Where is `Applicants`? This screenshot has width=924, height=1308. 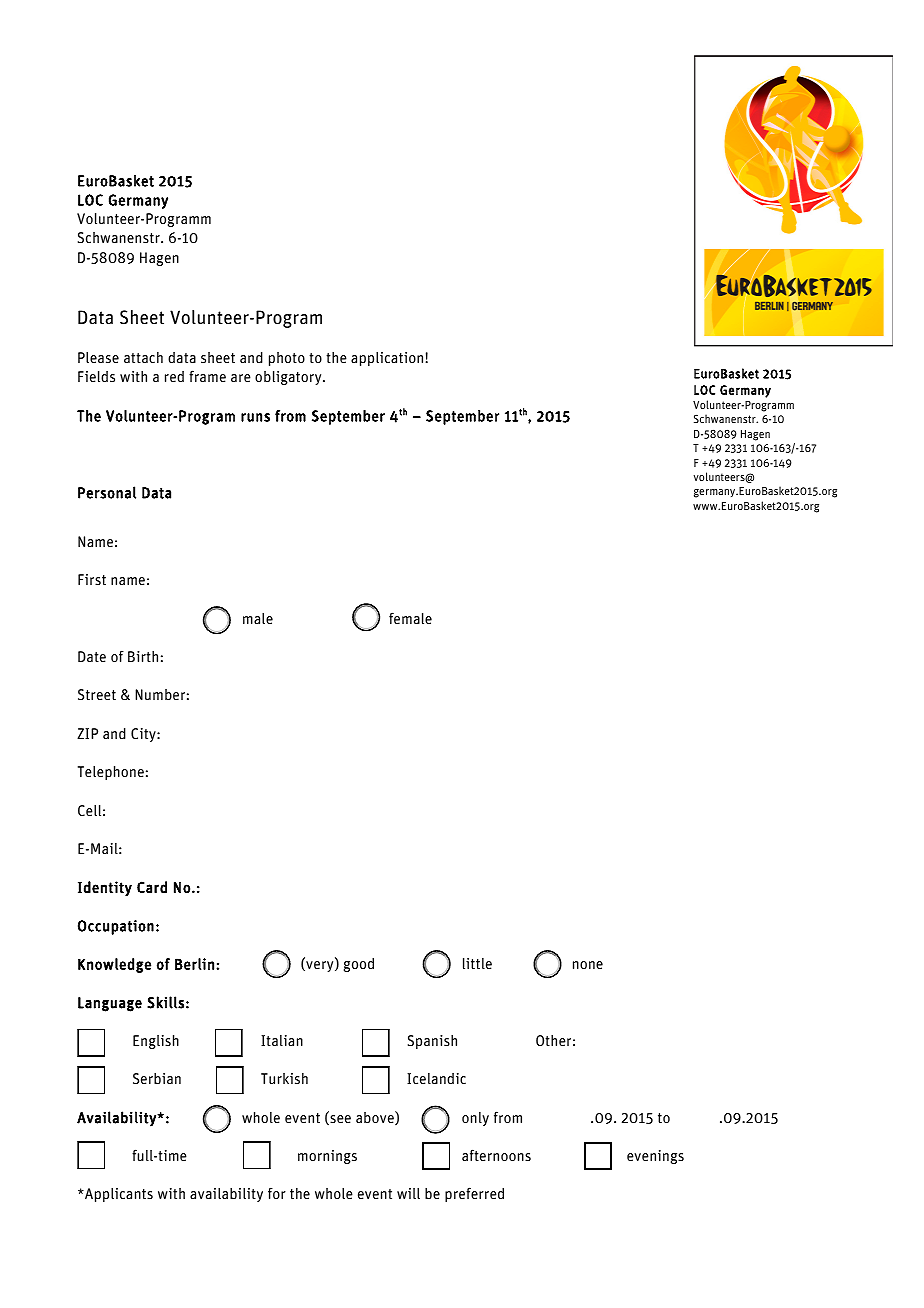
Applicants is located at coordinates (118, 1195).
